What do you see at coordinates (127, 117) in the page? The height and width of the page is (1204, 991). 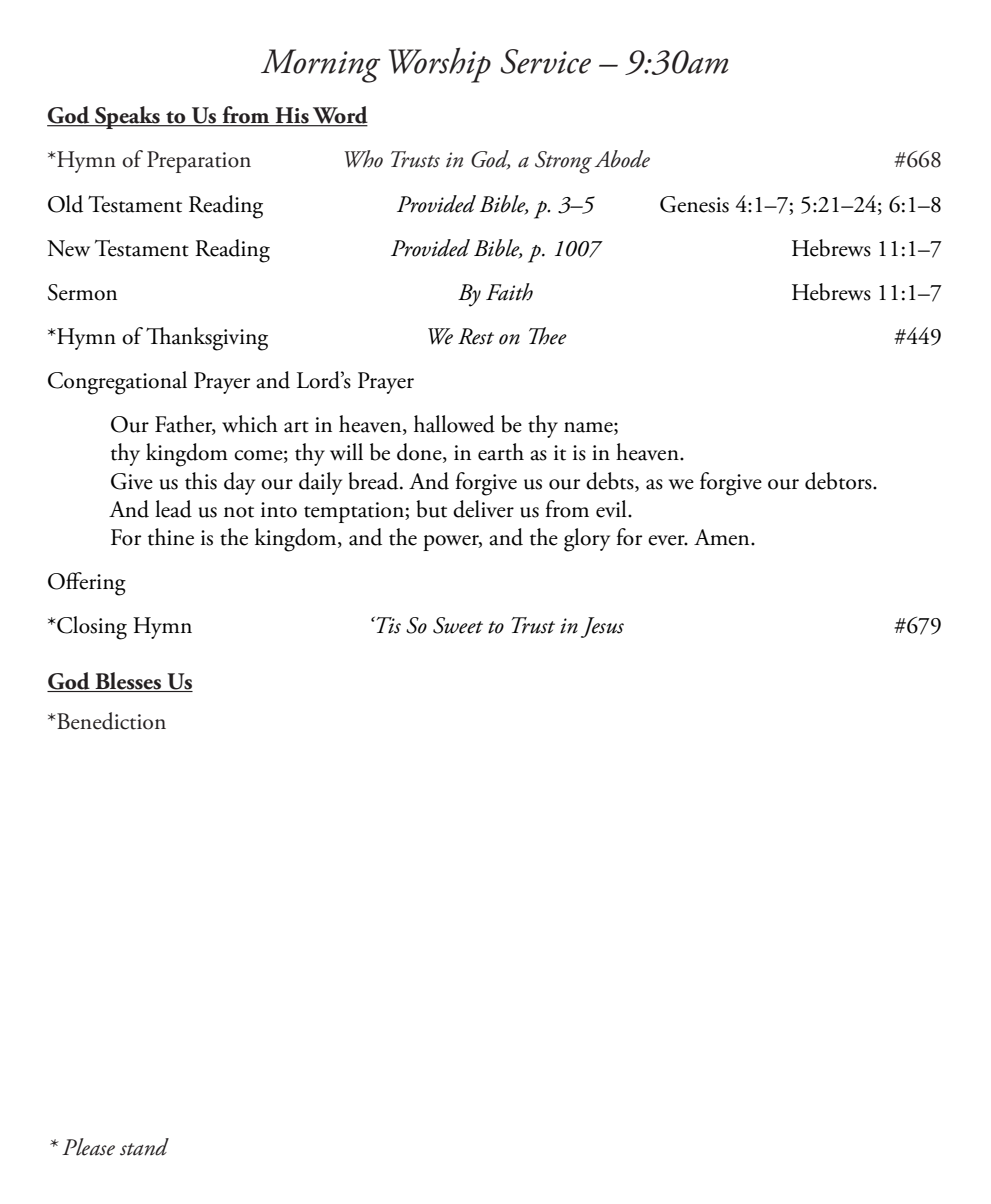 I see `Speaks` at bounding box center [127, 117].
